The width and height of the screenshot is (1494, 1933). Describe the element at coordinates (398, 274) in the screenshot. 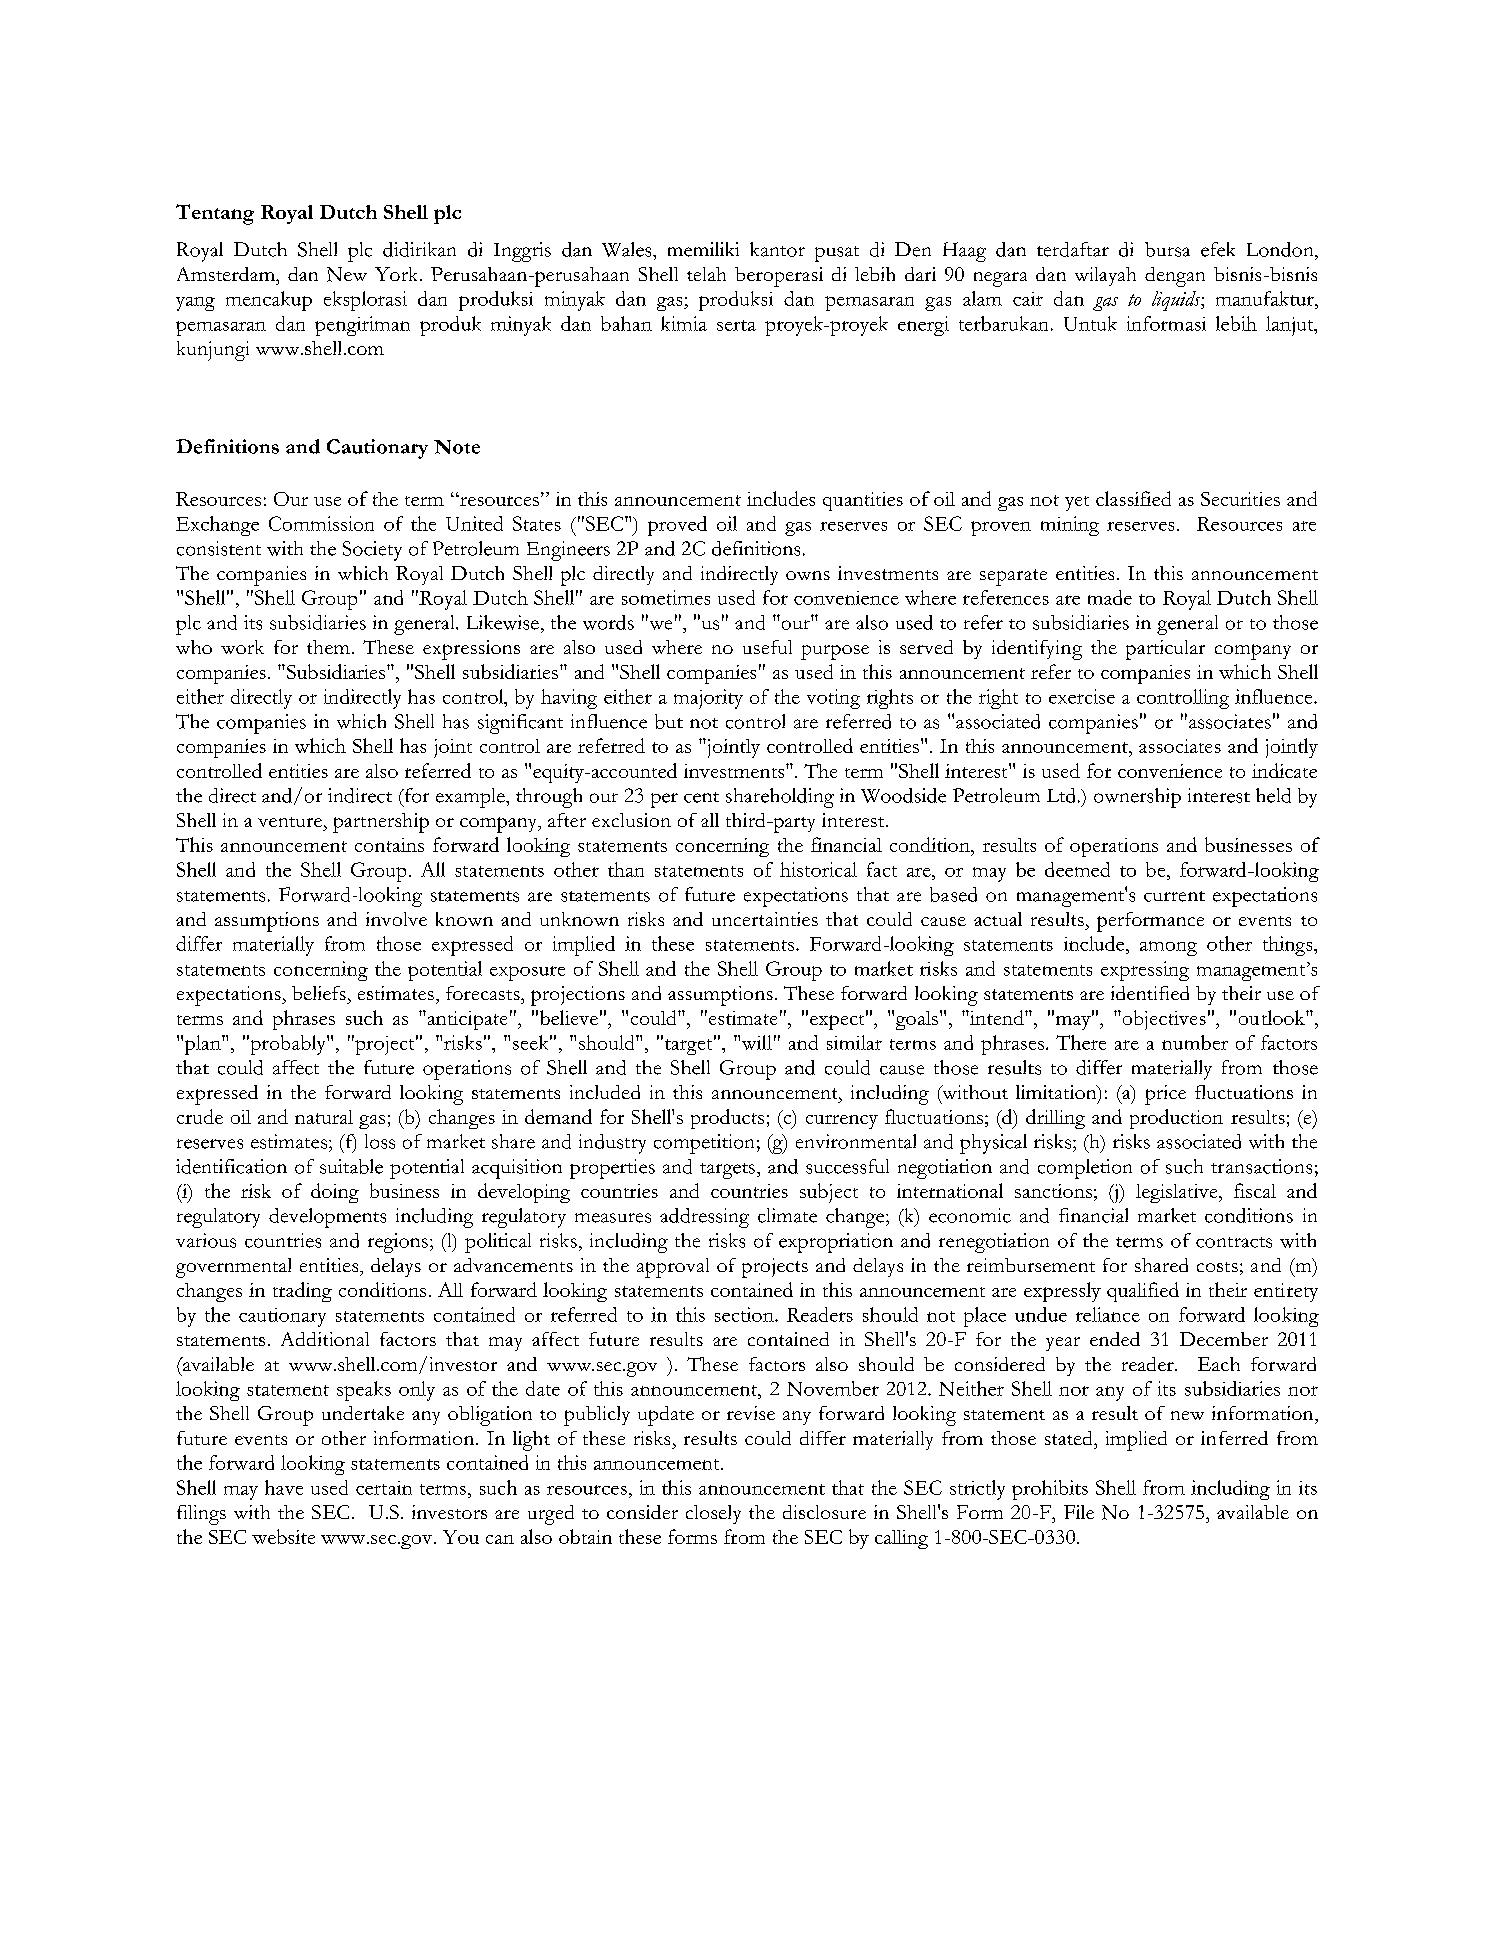

I see `York` at that location.
